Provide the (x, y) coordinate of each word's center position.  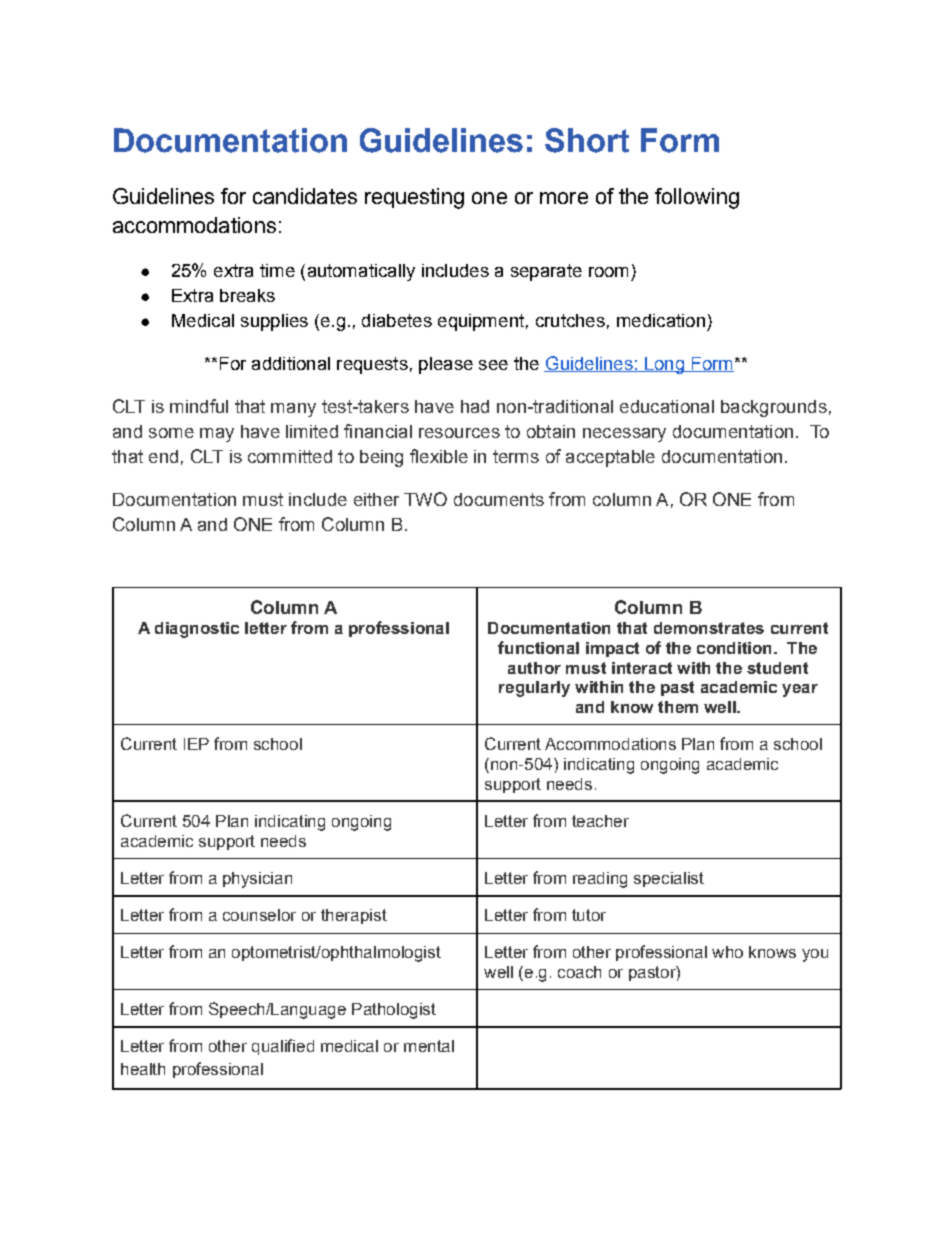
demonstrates (709, 628)
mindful (199, 406)
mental (429, 1046)
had (475, 406)
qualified (283, 1047)
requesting (414, 198)
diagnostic (197, 630)
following (697, 198)
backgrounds (774, 408)
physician (257, 880)
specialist (669, 879)
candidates (305, 196)
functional (538, 647)
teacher (600, 821)
